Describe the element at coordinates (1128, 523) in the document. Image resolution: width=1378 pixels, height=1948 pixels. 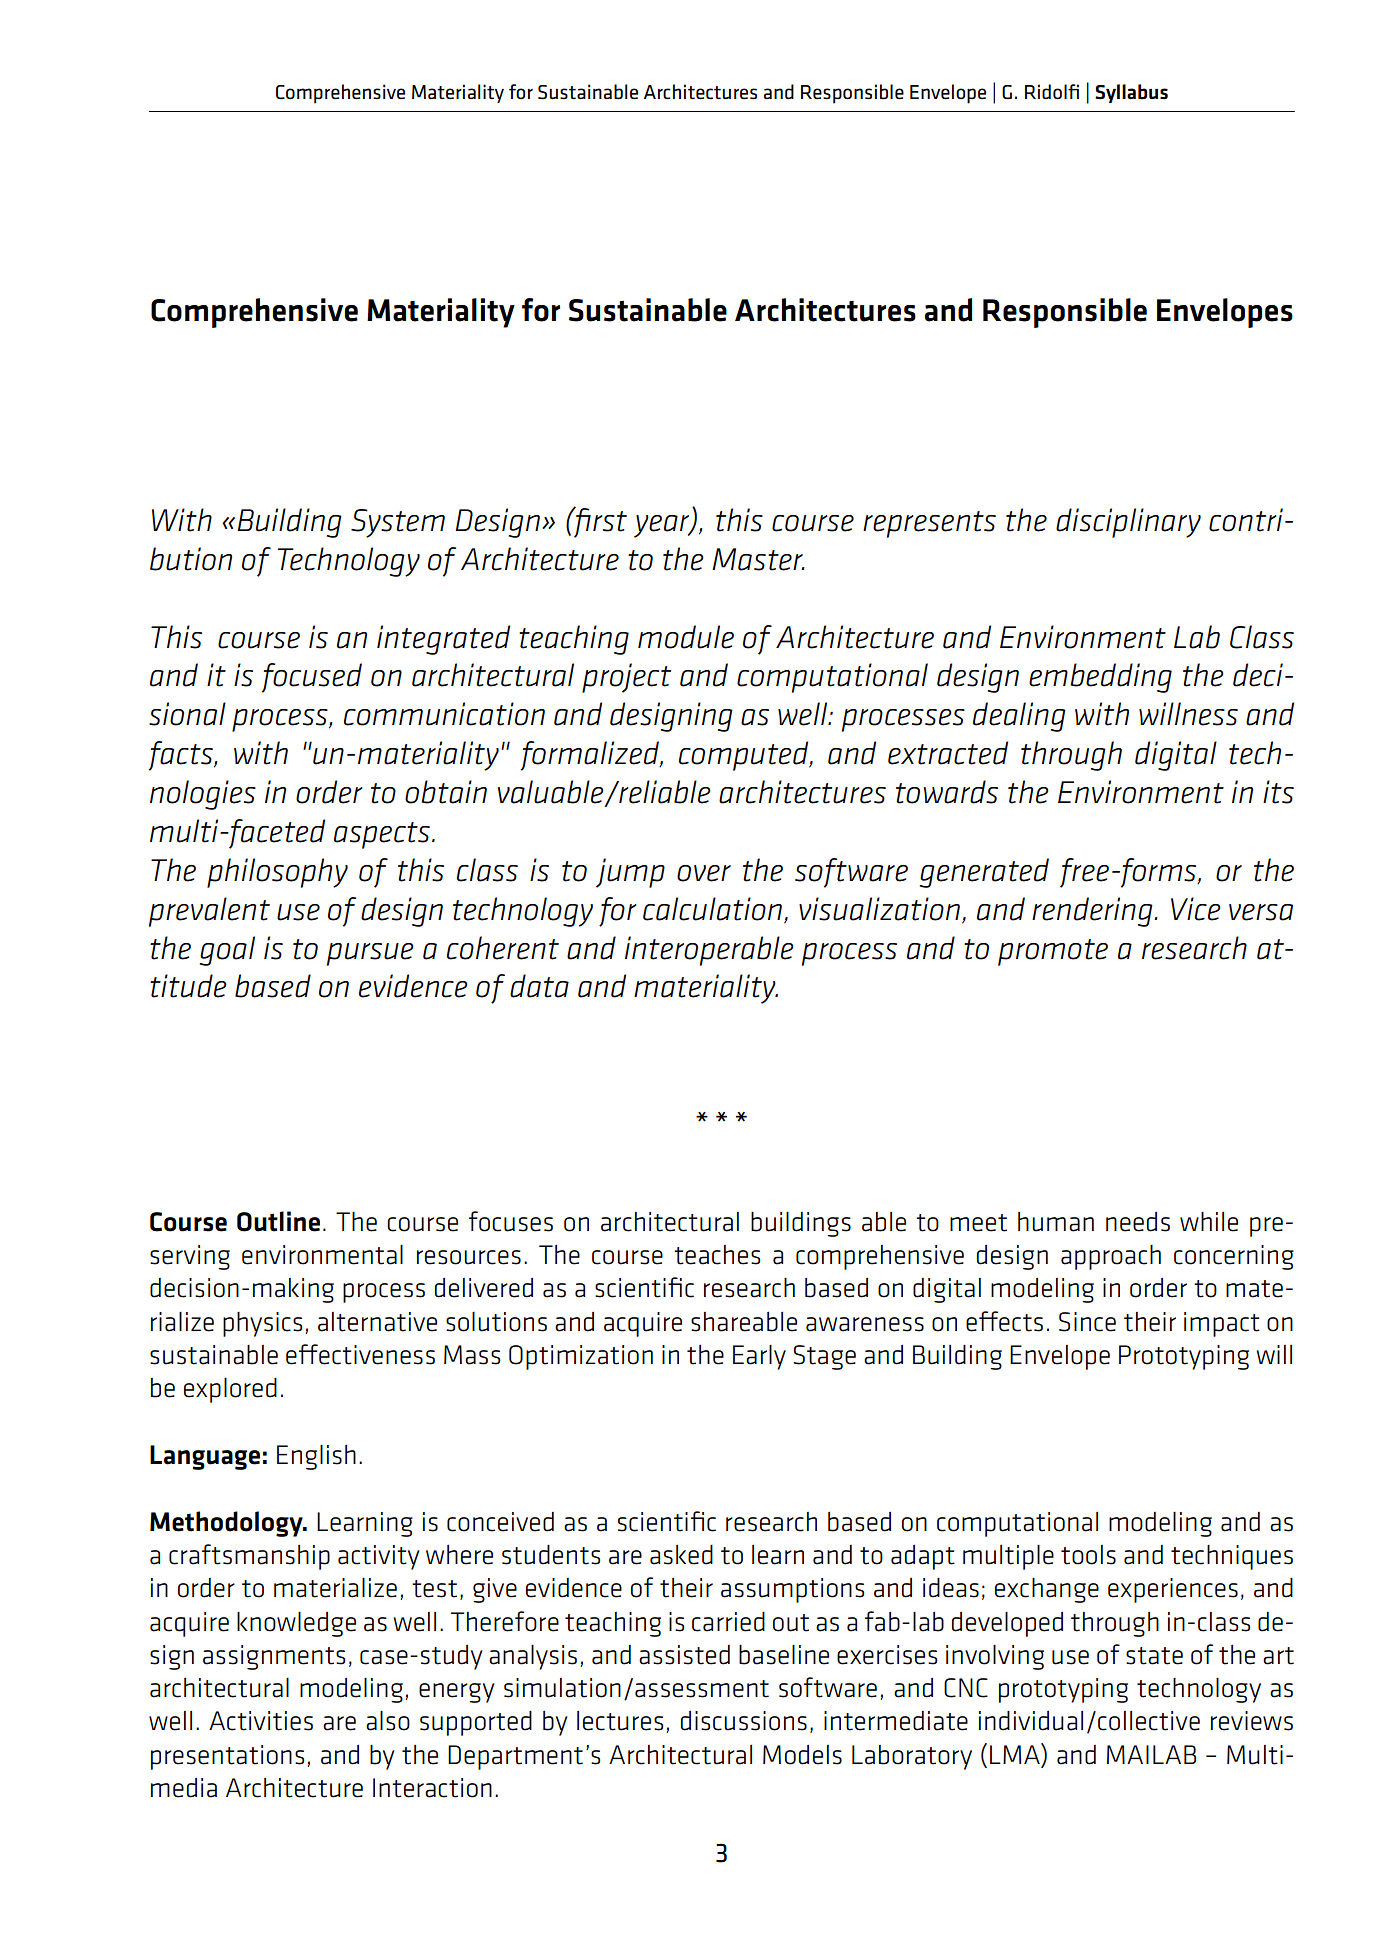
I see `disciplinary` at that location.
